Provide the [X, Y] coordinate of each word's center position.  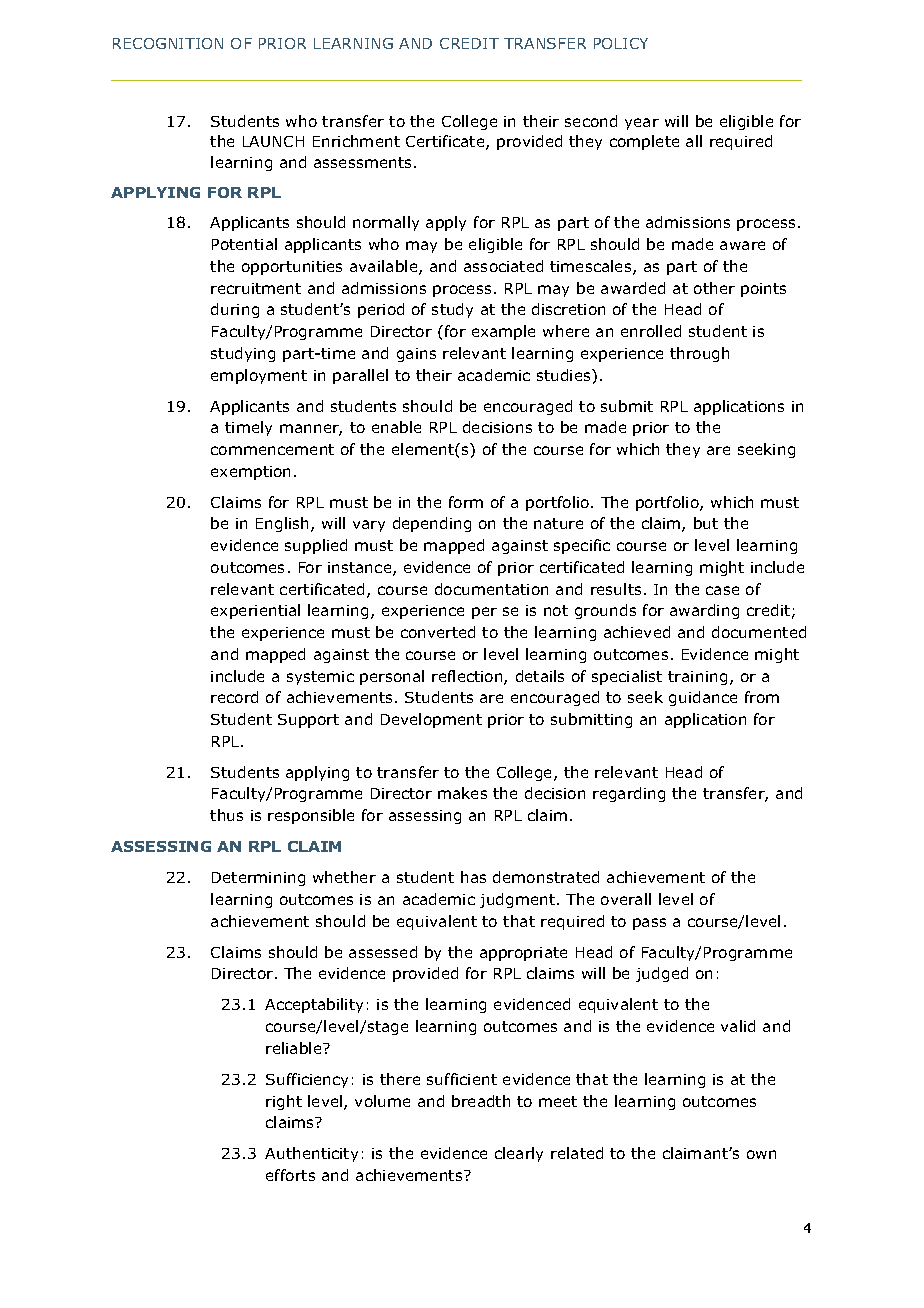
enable [396, 427]
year [642, 124]
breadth [481, 1101]
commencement [272, 449]
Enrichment [356, 141]
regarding [629, 794]
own [761, 1154]
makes [462, 793]
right [284, 1102]
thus [226, 815]
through [699, 354]
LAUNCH [273, 141]
